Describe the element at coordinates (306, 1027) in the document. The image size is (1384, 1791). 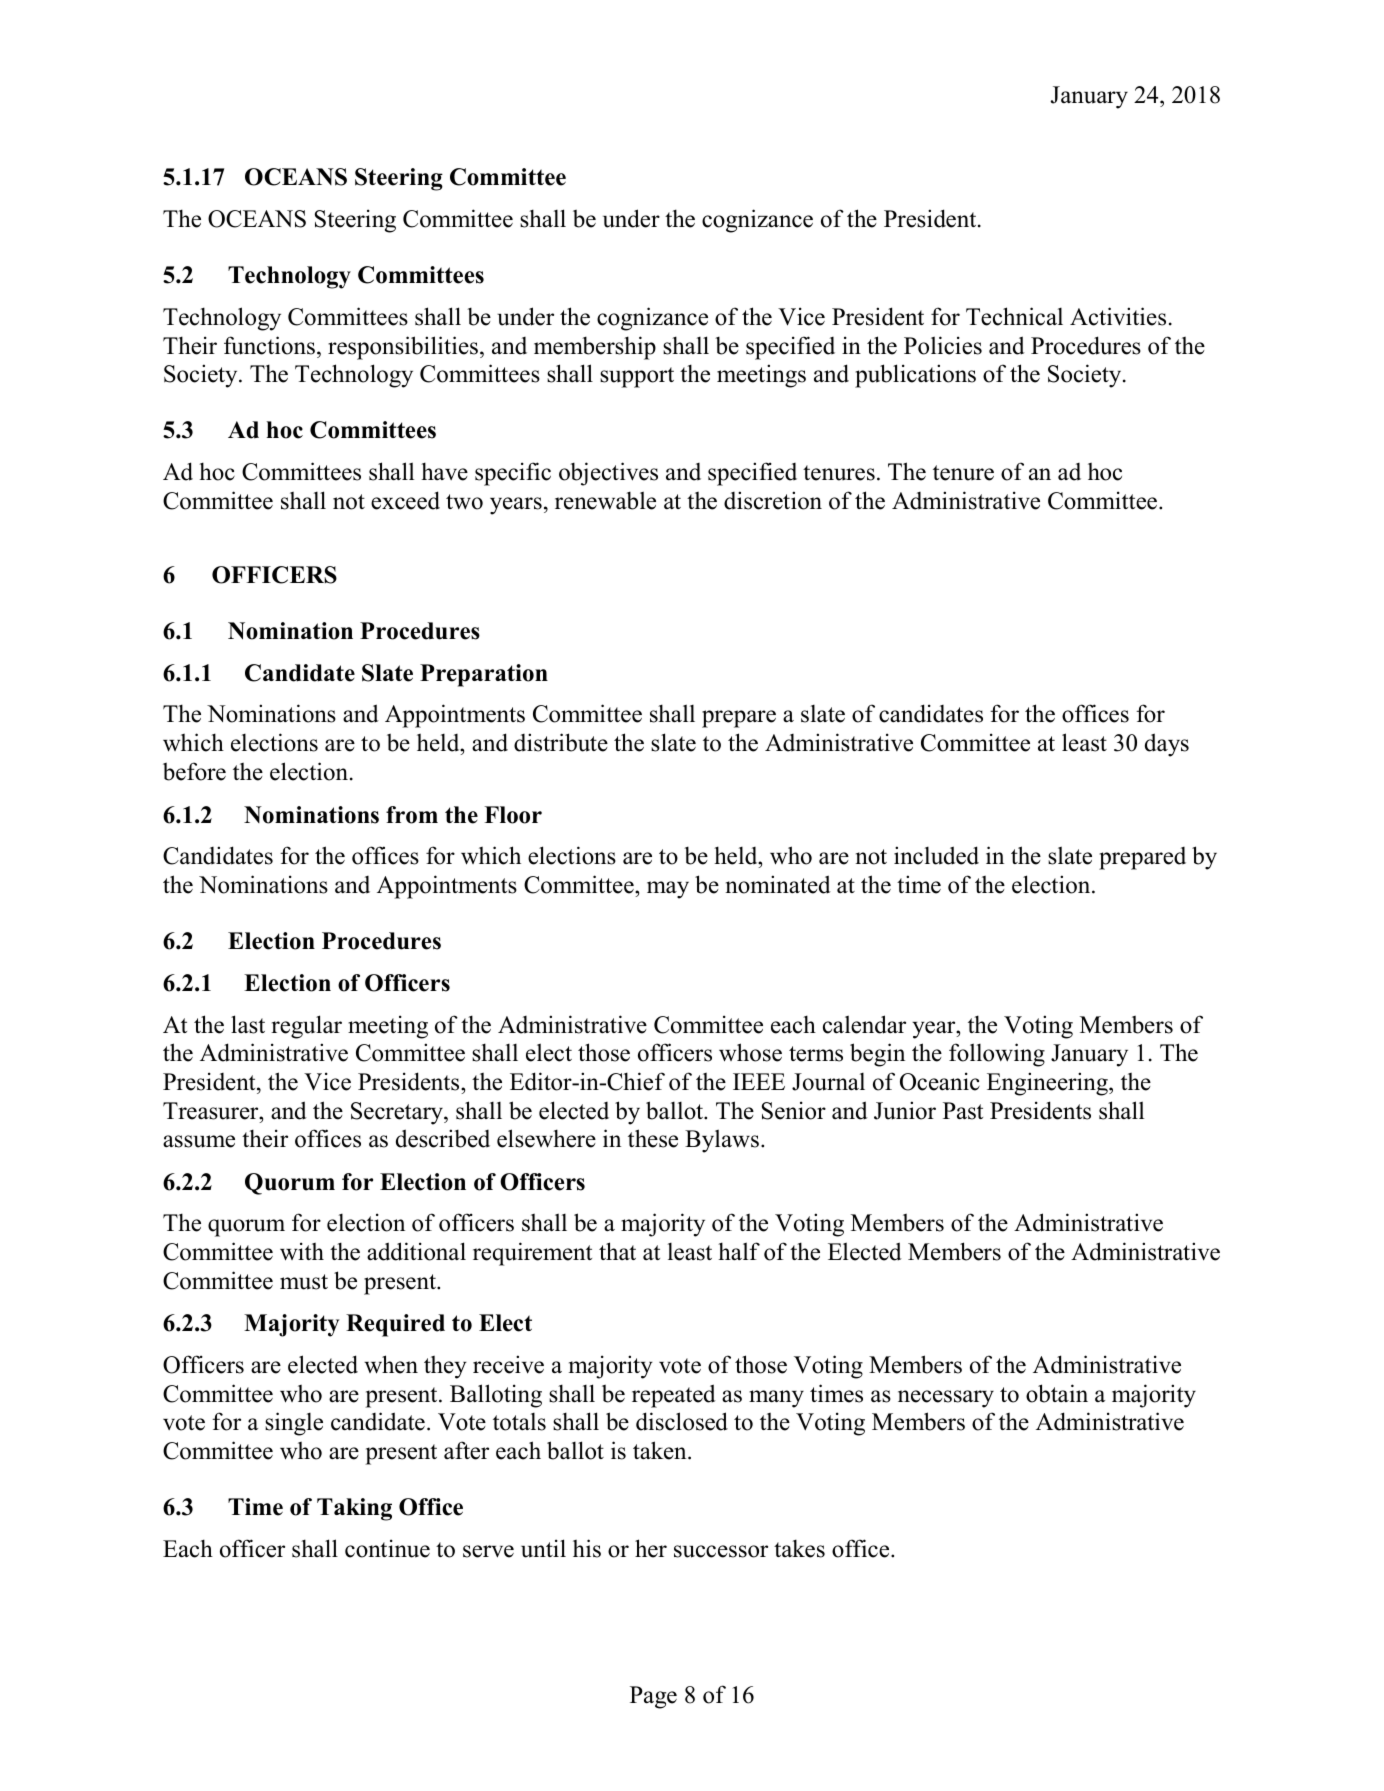
I see `regular` at that location.
